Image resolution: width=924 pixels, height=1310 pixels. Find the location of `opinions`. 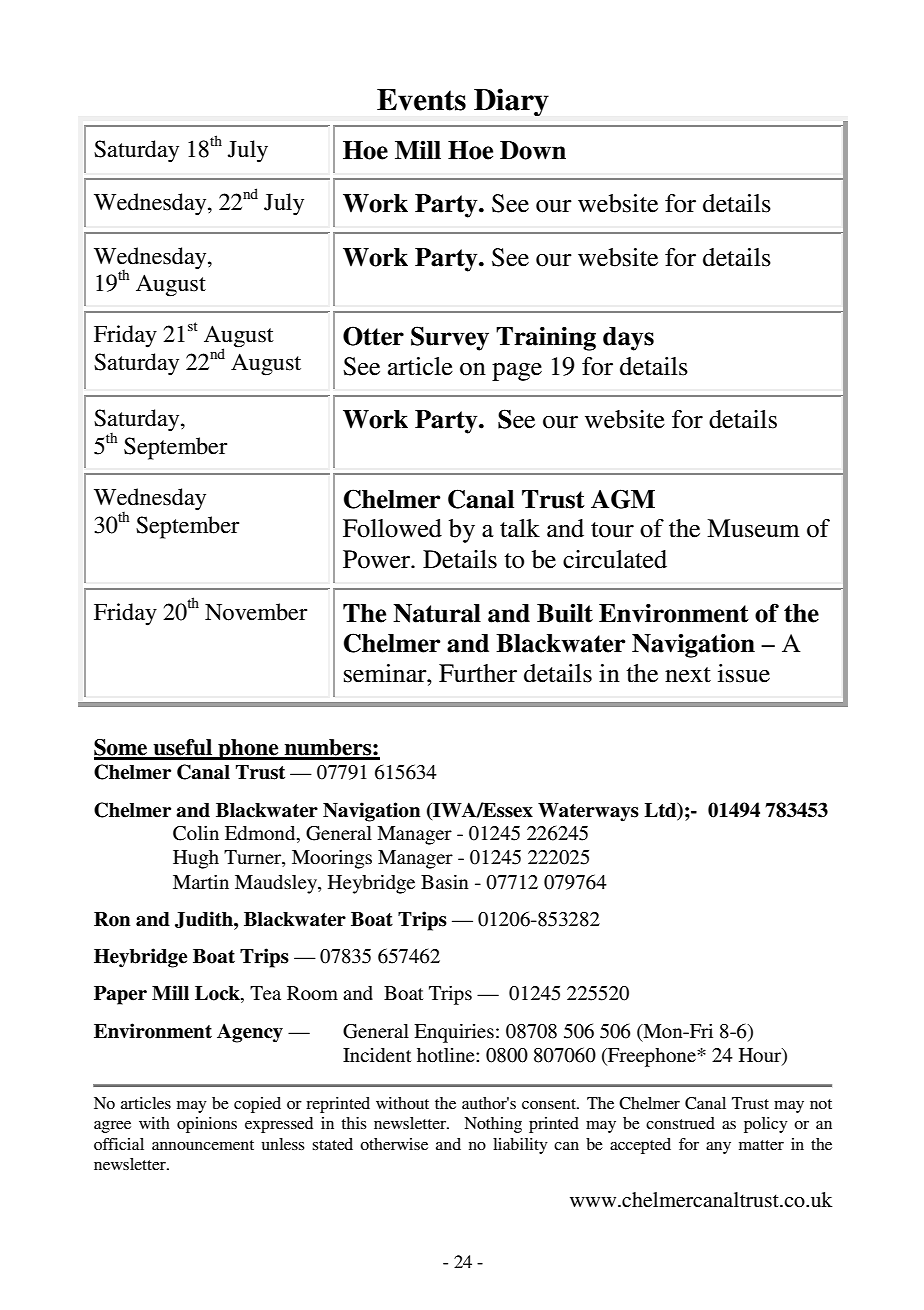

opinions is located at coordinates (207, 1125).
